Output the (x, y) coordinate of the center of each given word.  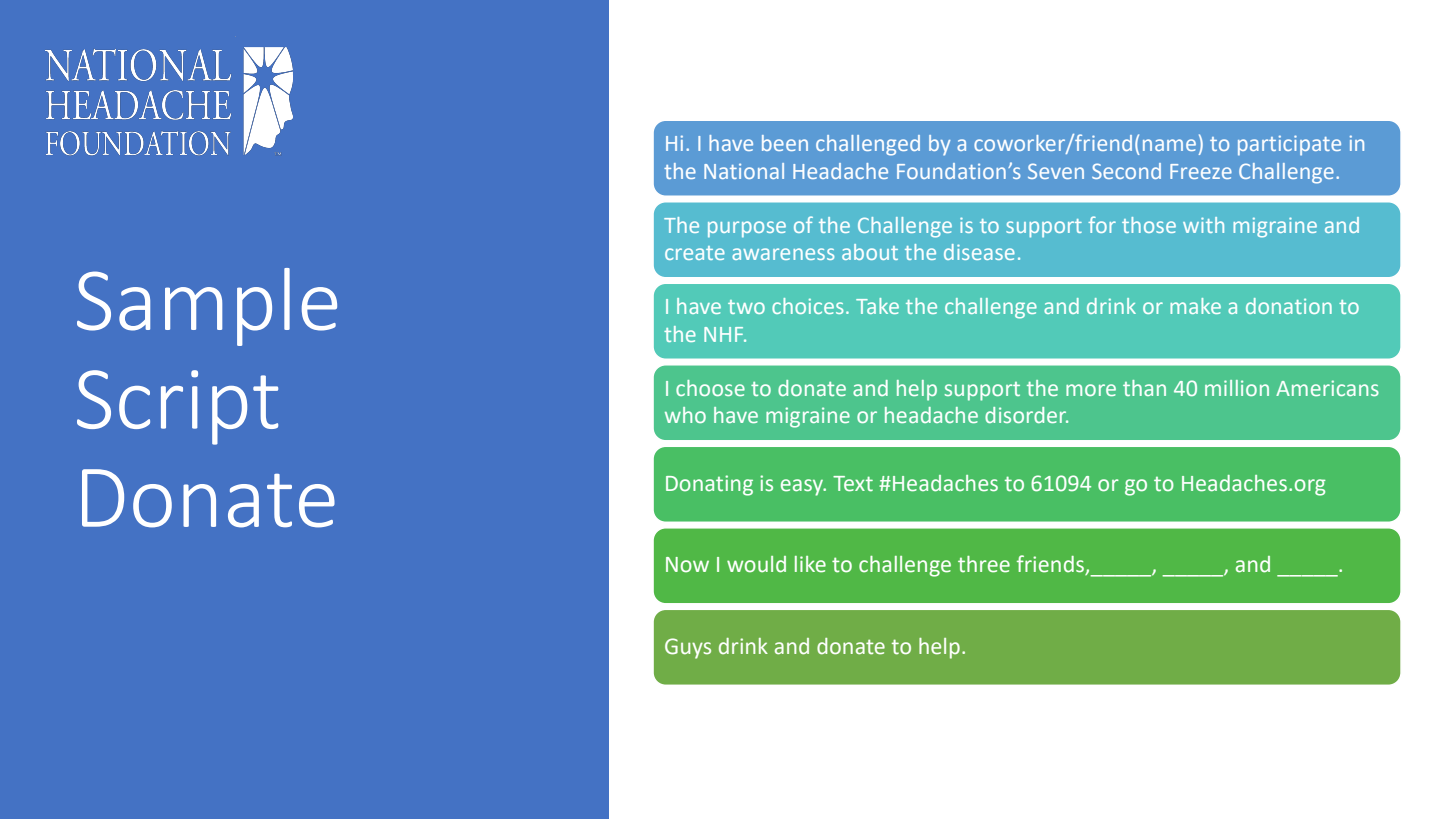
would (756, 564)
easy (803, 487)
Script (177, 407)
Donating (709, 485)
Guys (688, 648)
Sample (207, 307)
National (744, 171)
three (984, 564)
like (810, 564)
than (1144, 388)
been (785, 143)
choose (710, 388)
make (1195, 306)
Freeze (1201, 171)
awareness (783, 254)
